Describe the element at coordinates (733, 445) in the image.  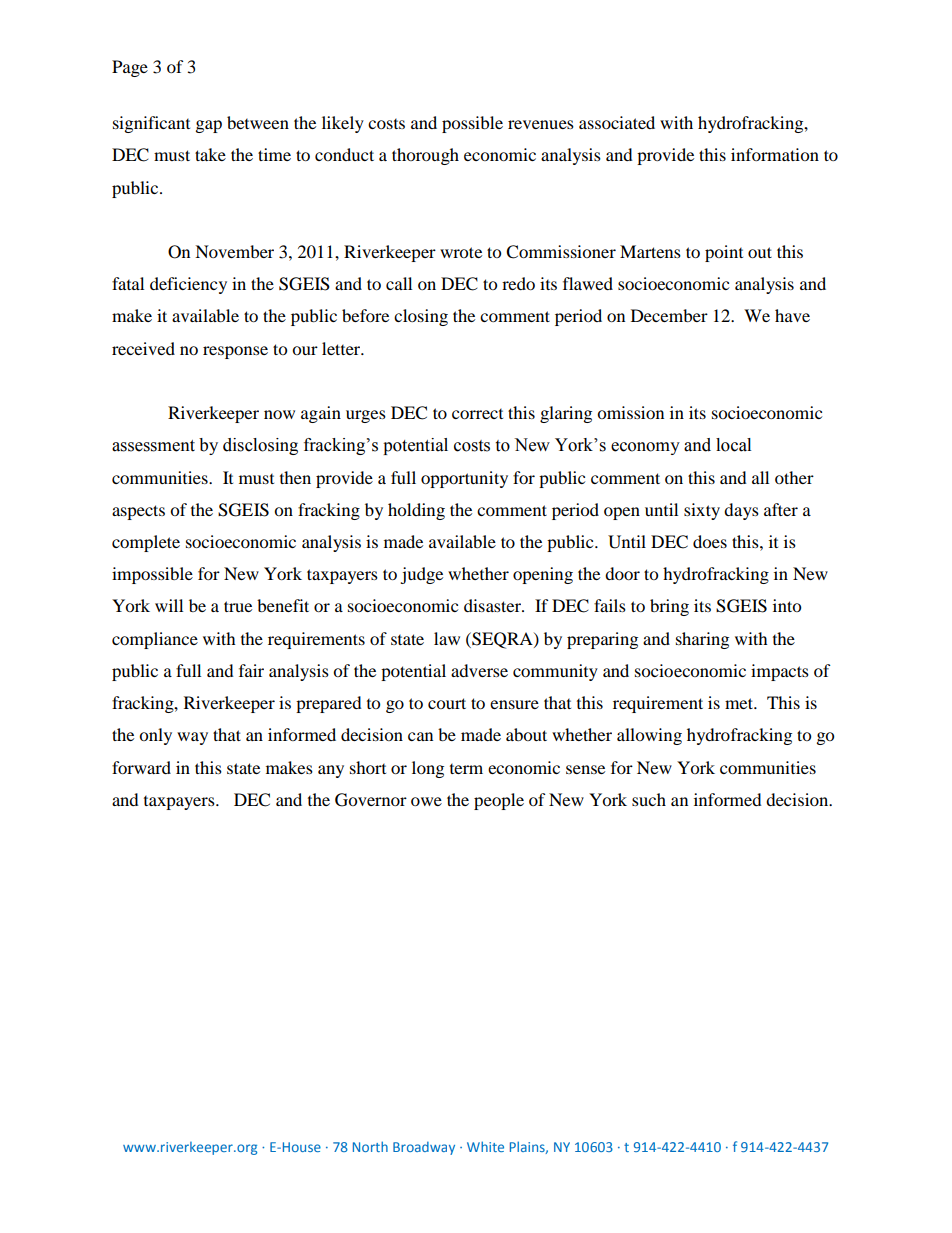
I see `local` at that location.
